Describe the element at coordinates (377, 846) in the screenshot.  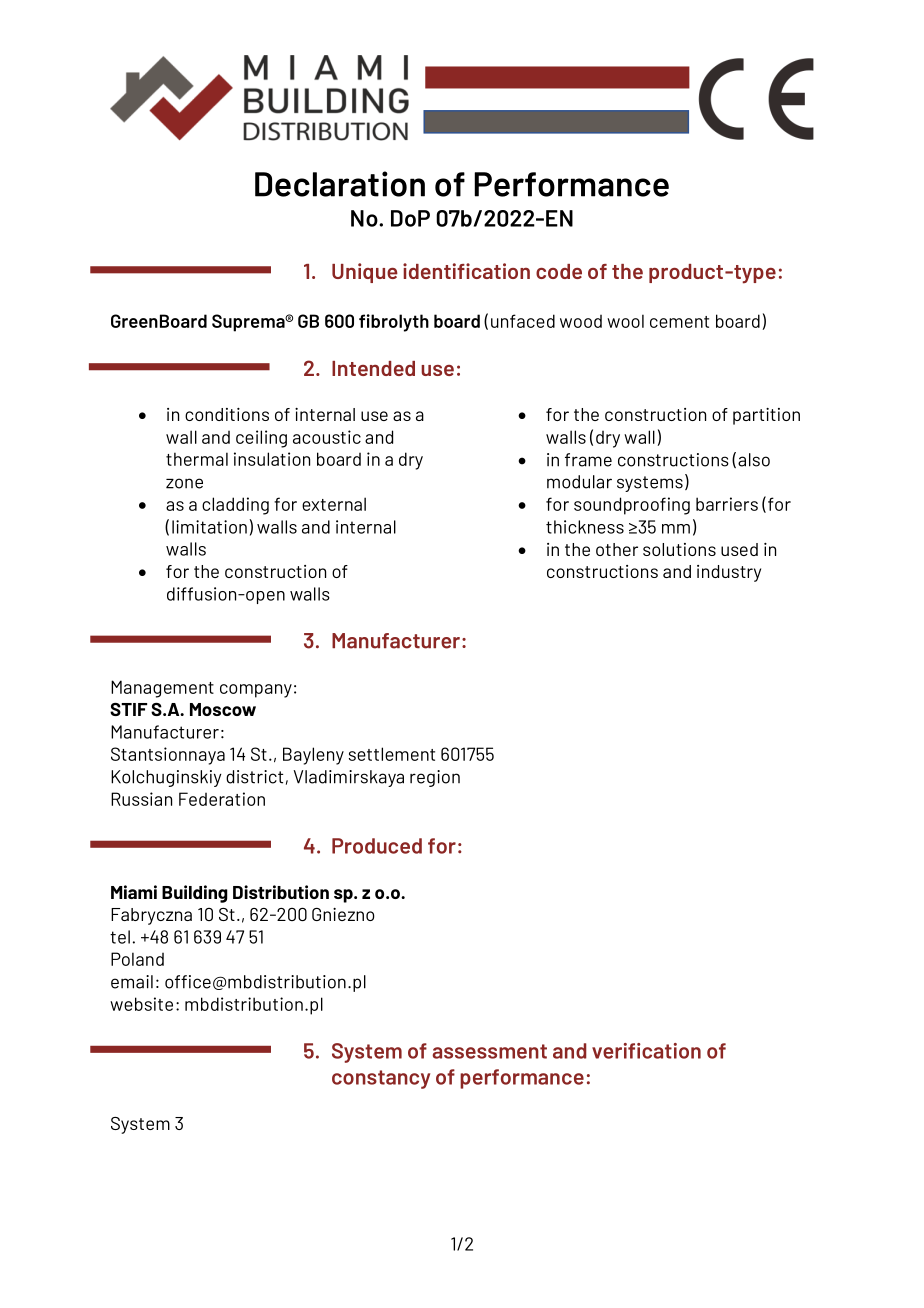
I see `Produced` at that location.
